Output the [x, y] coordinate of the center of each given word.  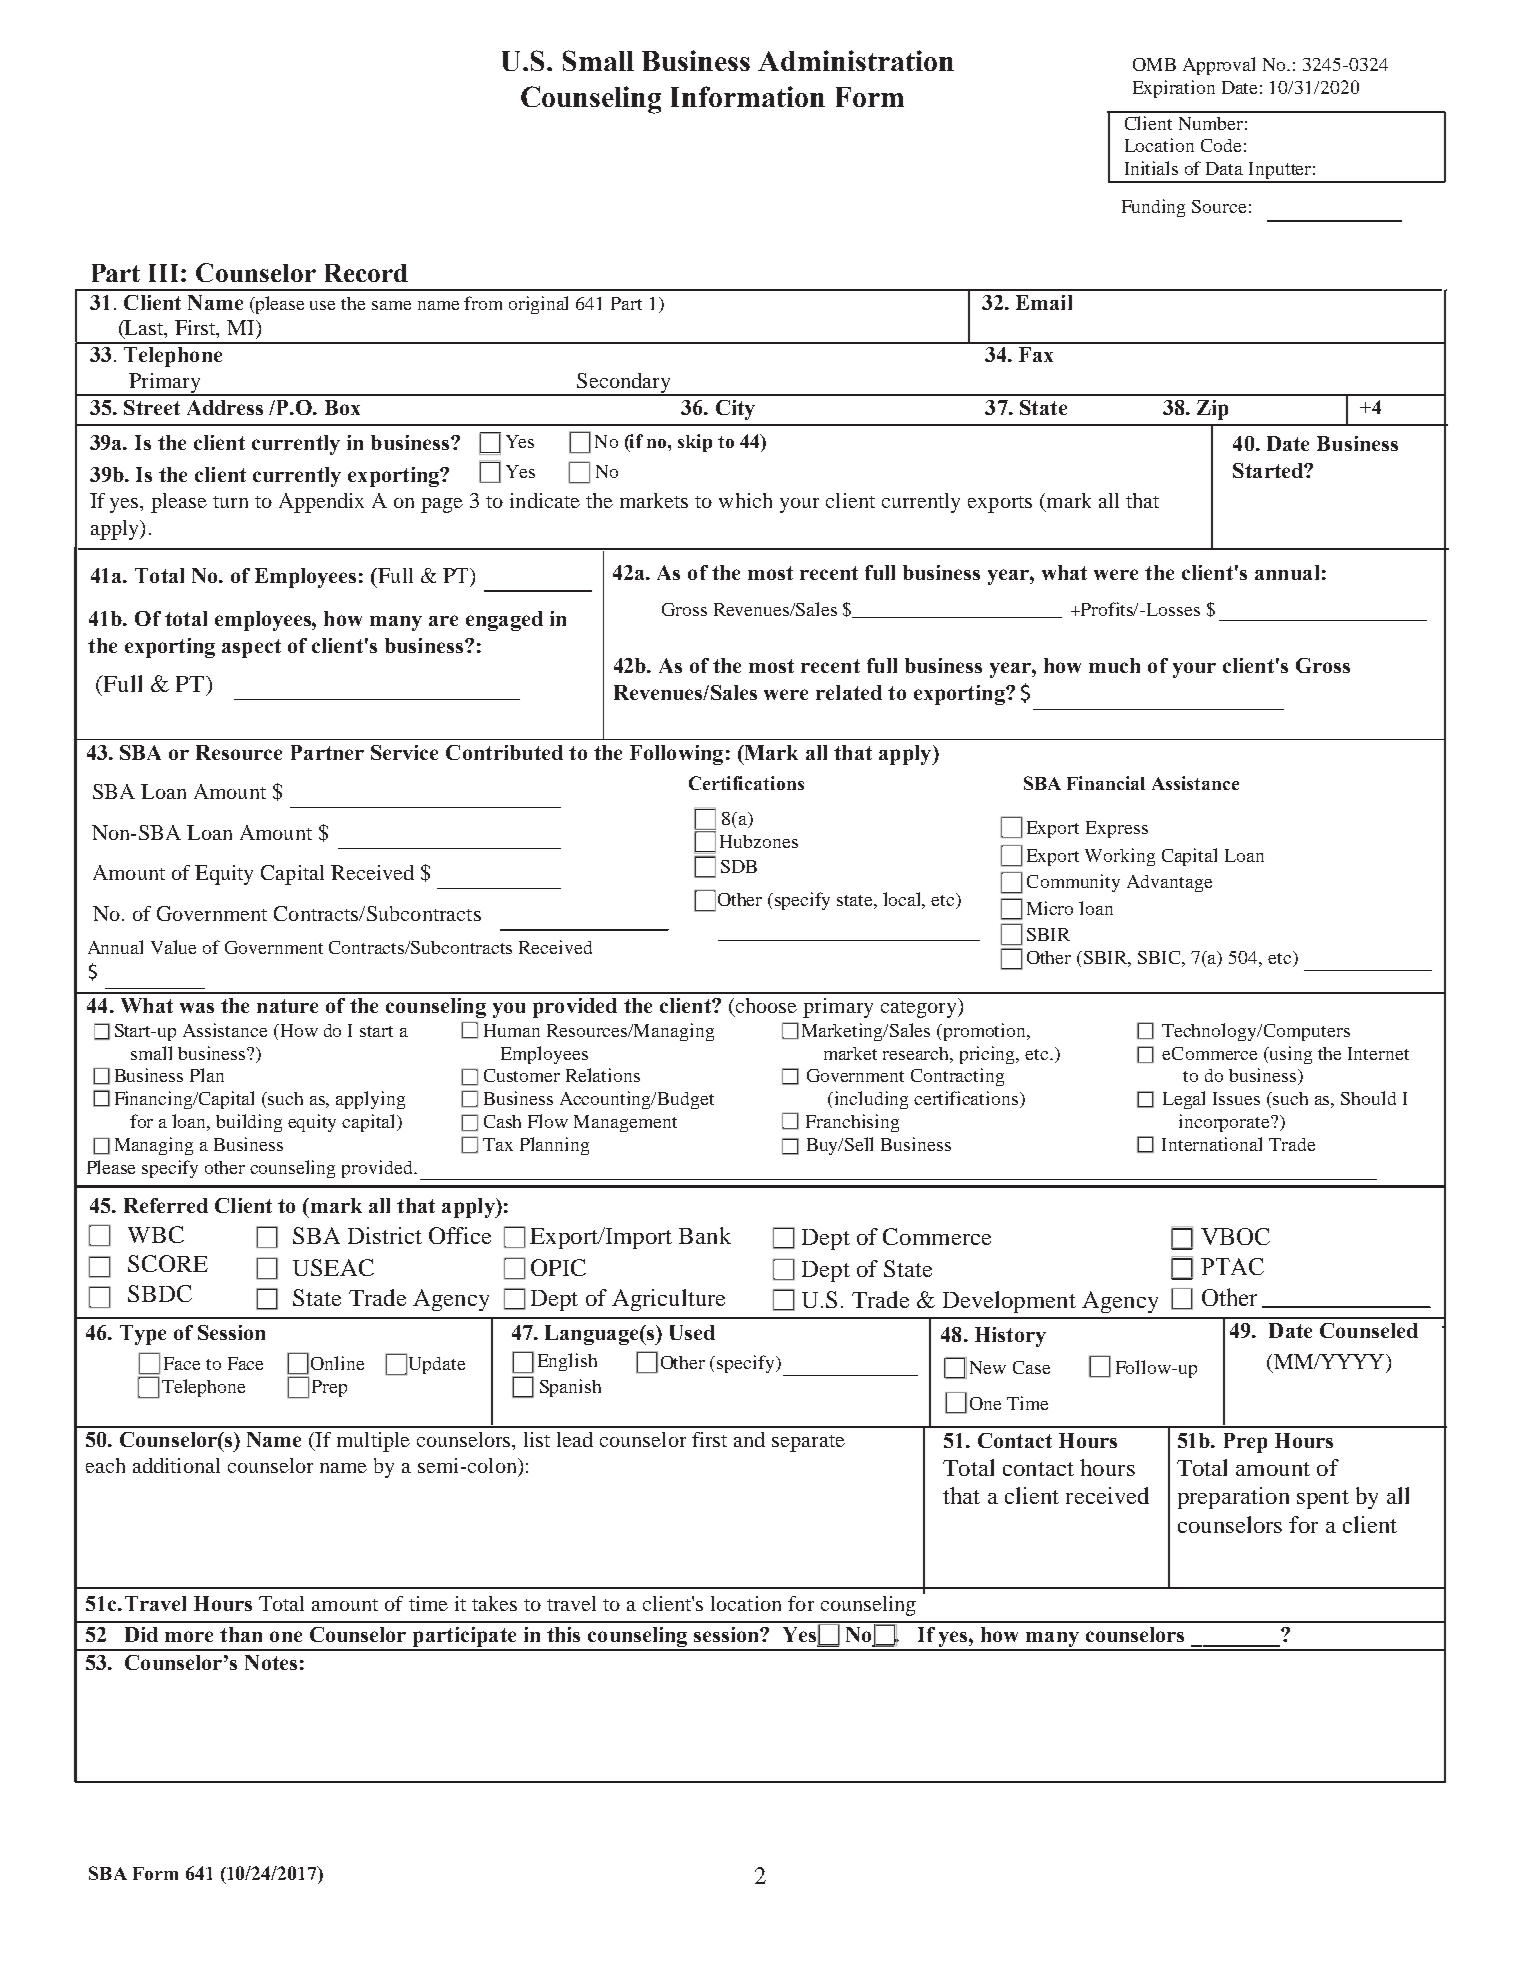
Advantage [1169, 883]
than [241, 1634]
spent [1323, 1499]
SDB [739, 866]
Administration [856, 60]
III [165, 273]
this [563, 1634]
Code [1221, 145]
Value [173, 947]
